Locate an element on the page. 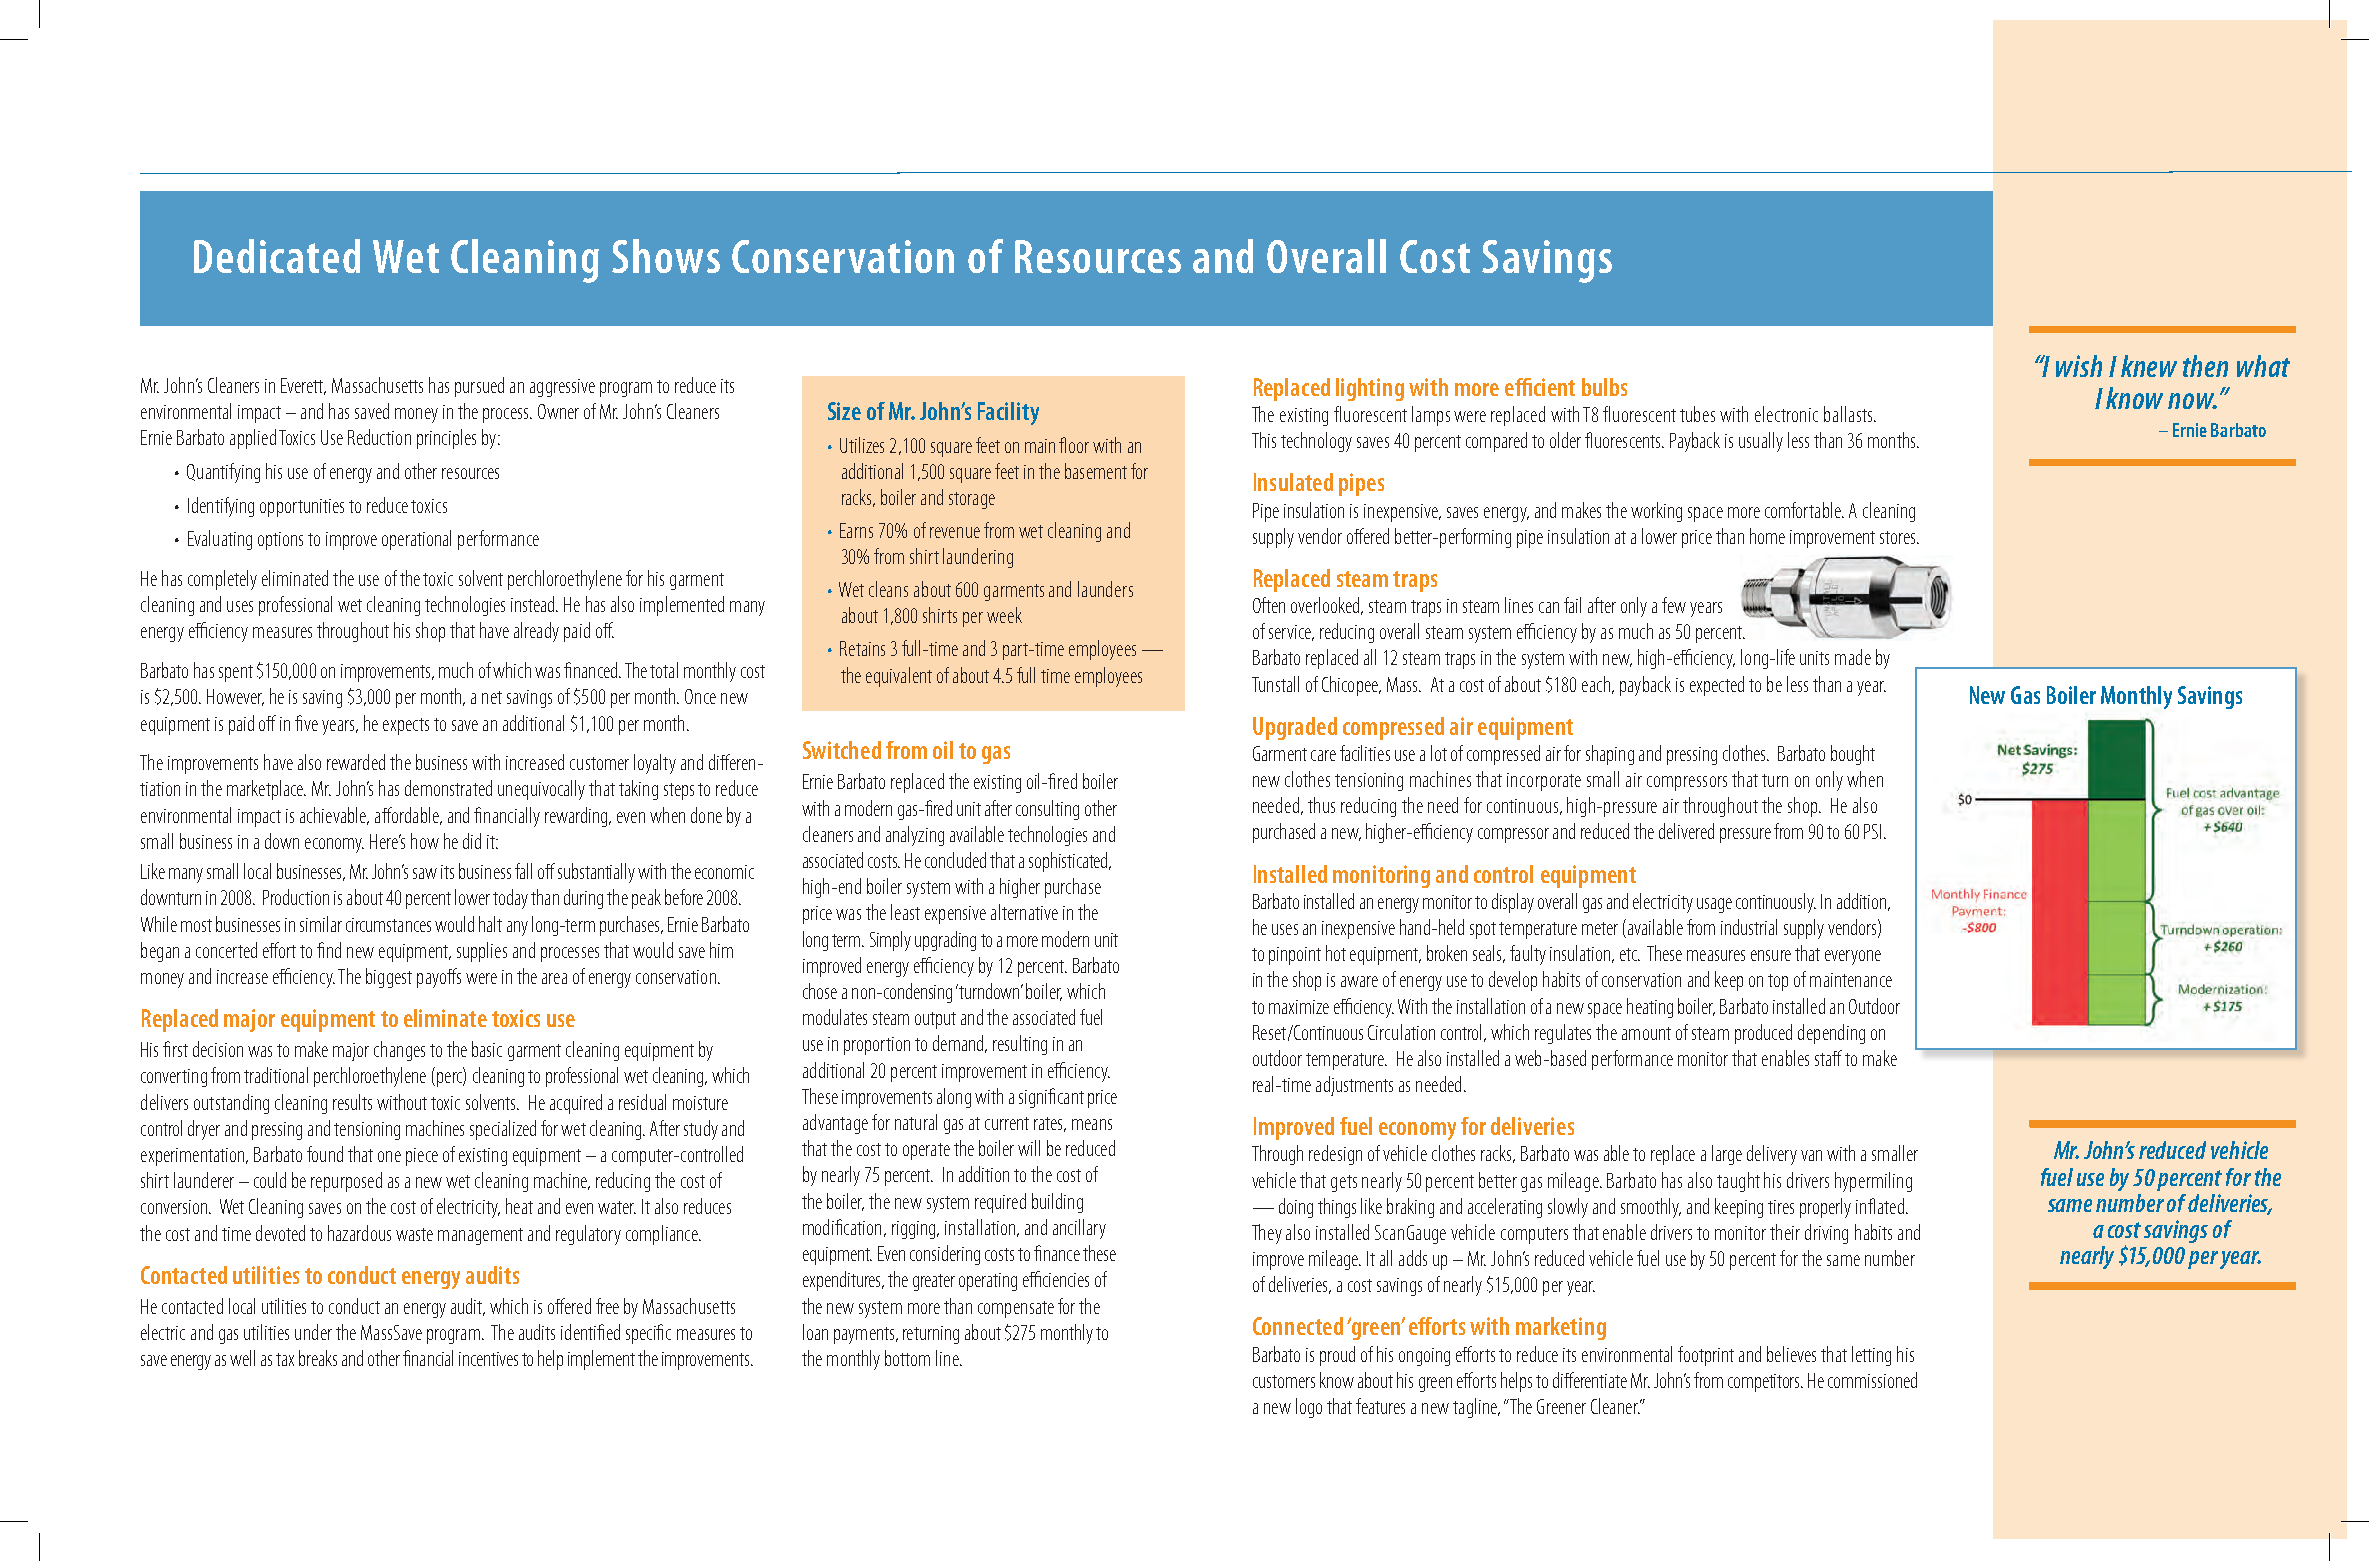 This document has width=2369, height=1561. thus is located at coordinates (1321, 805).
